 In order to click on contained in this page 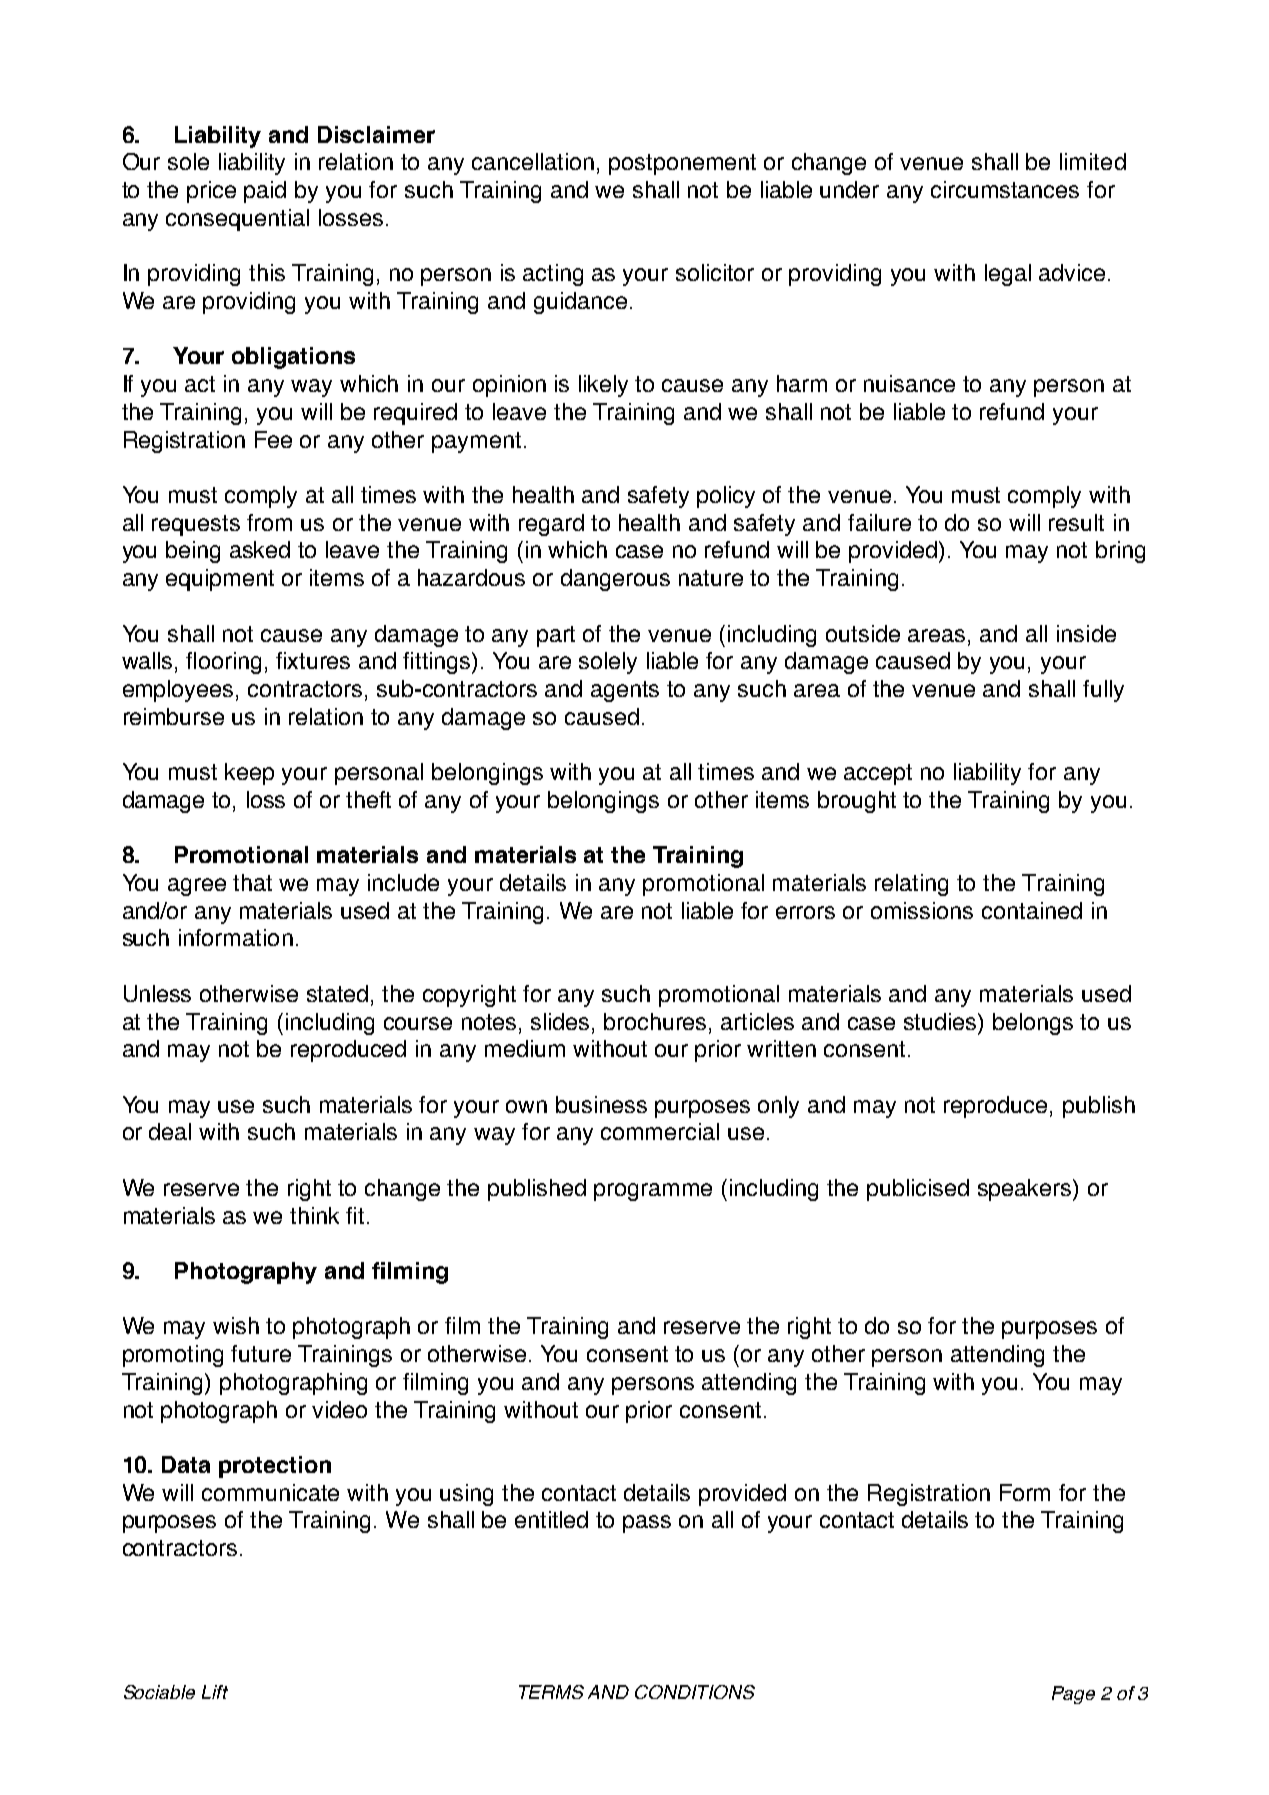, I will do `click(1032, 910)`.
